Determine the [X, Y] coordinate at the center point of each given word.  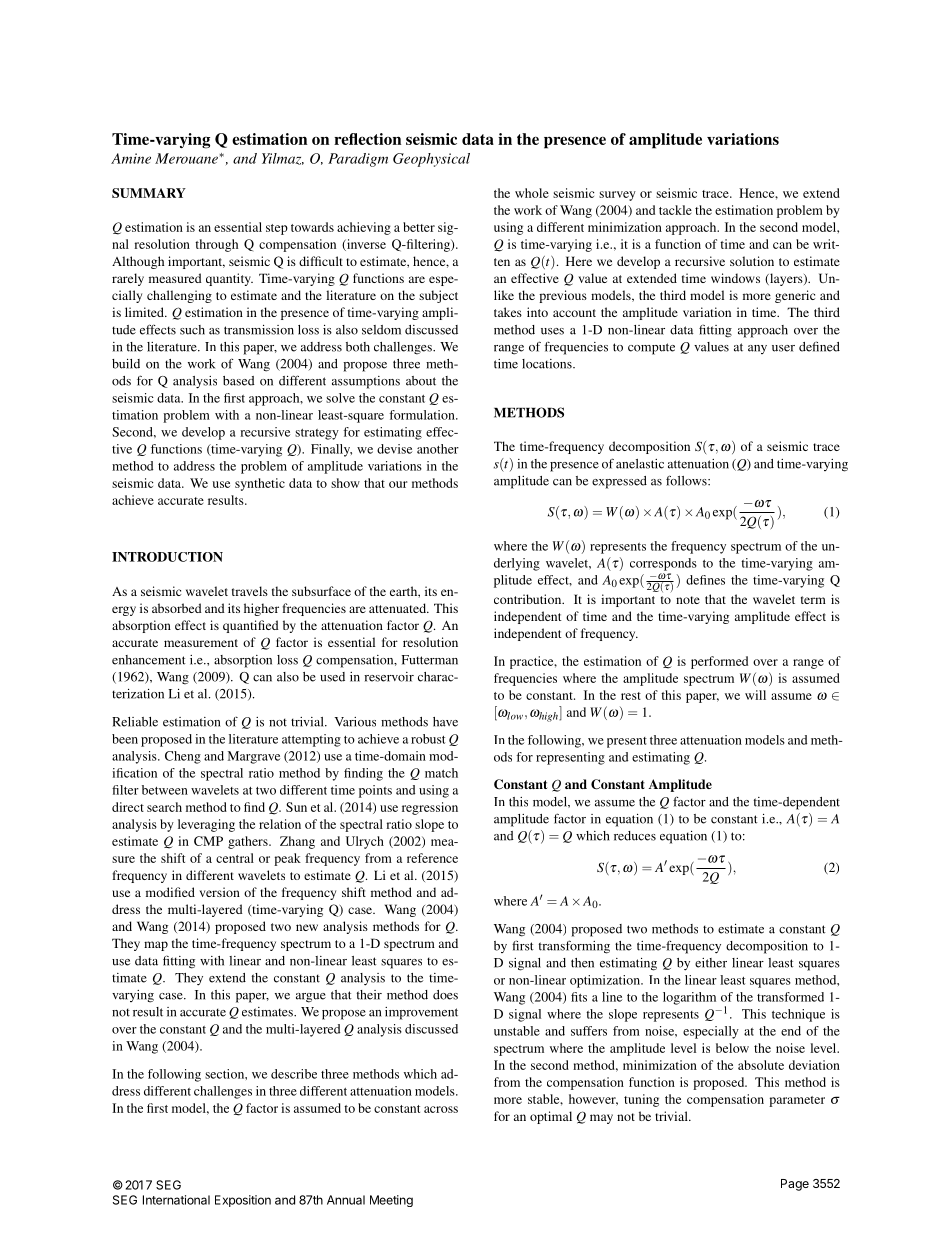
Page [795, 1185]
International [176, 1200]
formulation [423, 415]
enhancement [149, 660]
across [441, 1109]
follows [687, 480]
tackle [675, 210]
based [239, 381]
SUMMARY [149, 193]
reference [432, 858]
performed [719, 662]
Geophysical [431, 160]
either [711, 963]
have [445, 722]
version [219, 892]
